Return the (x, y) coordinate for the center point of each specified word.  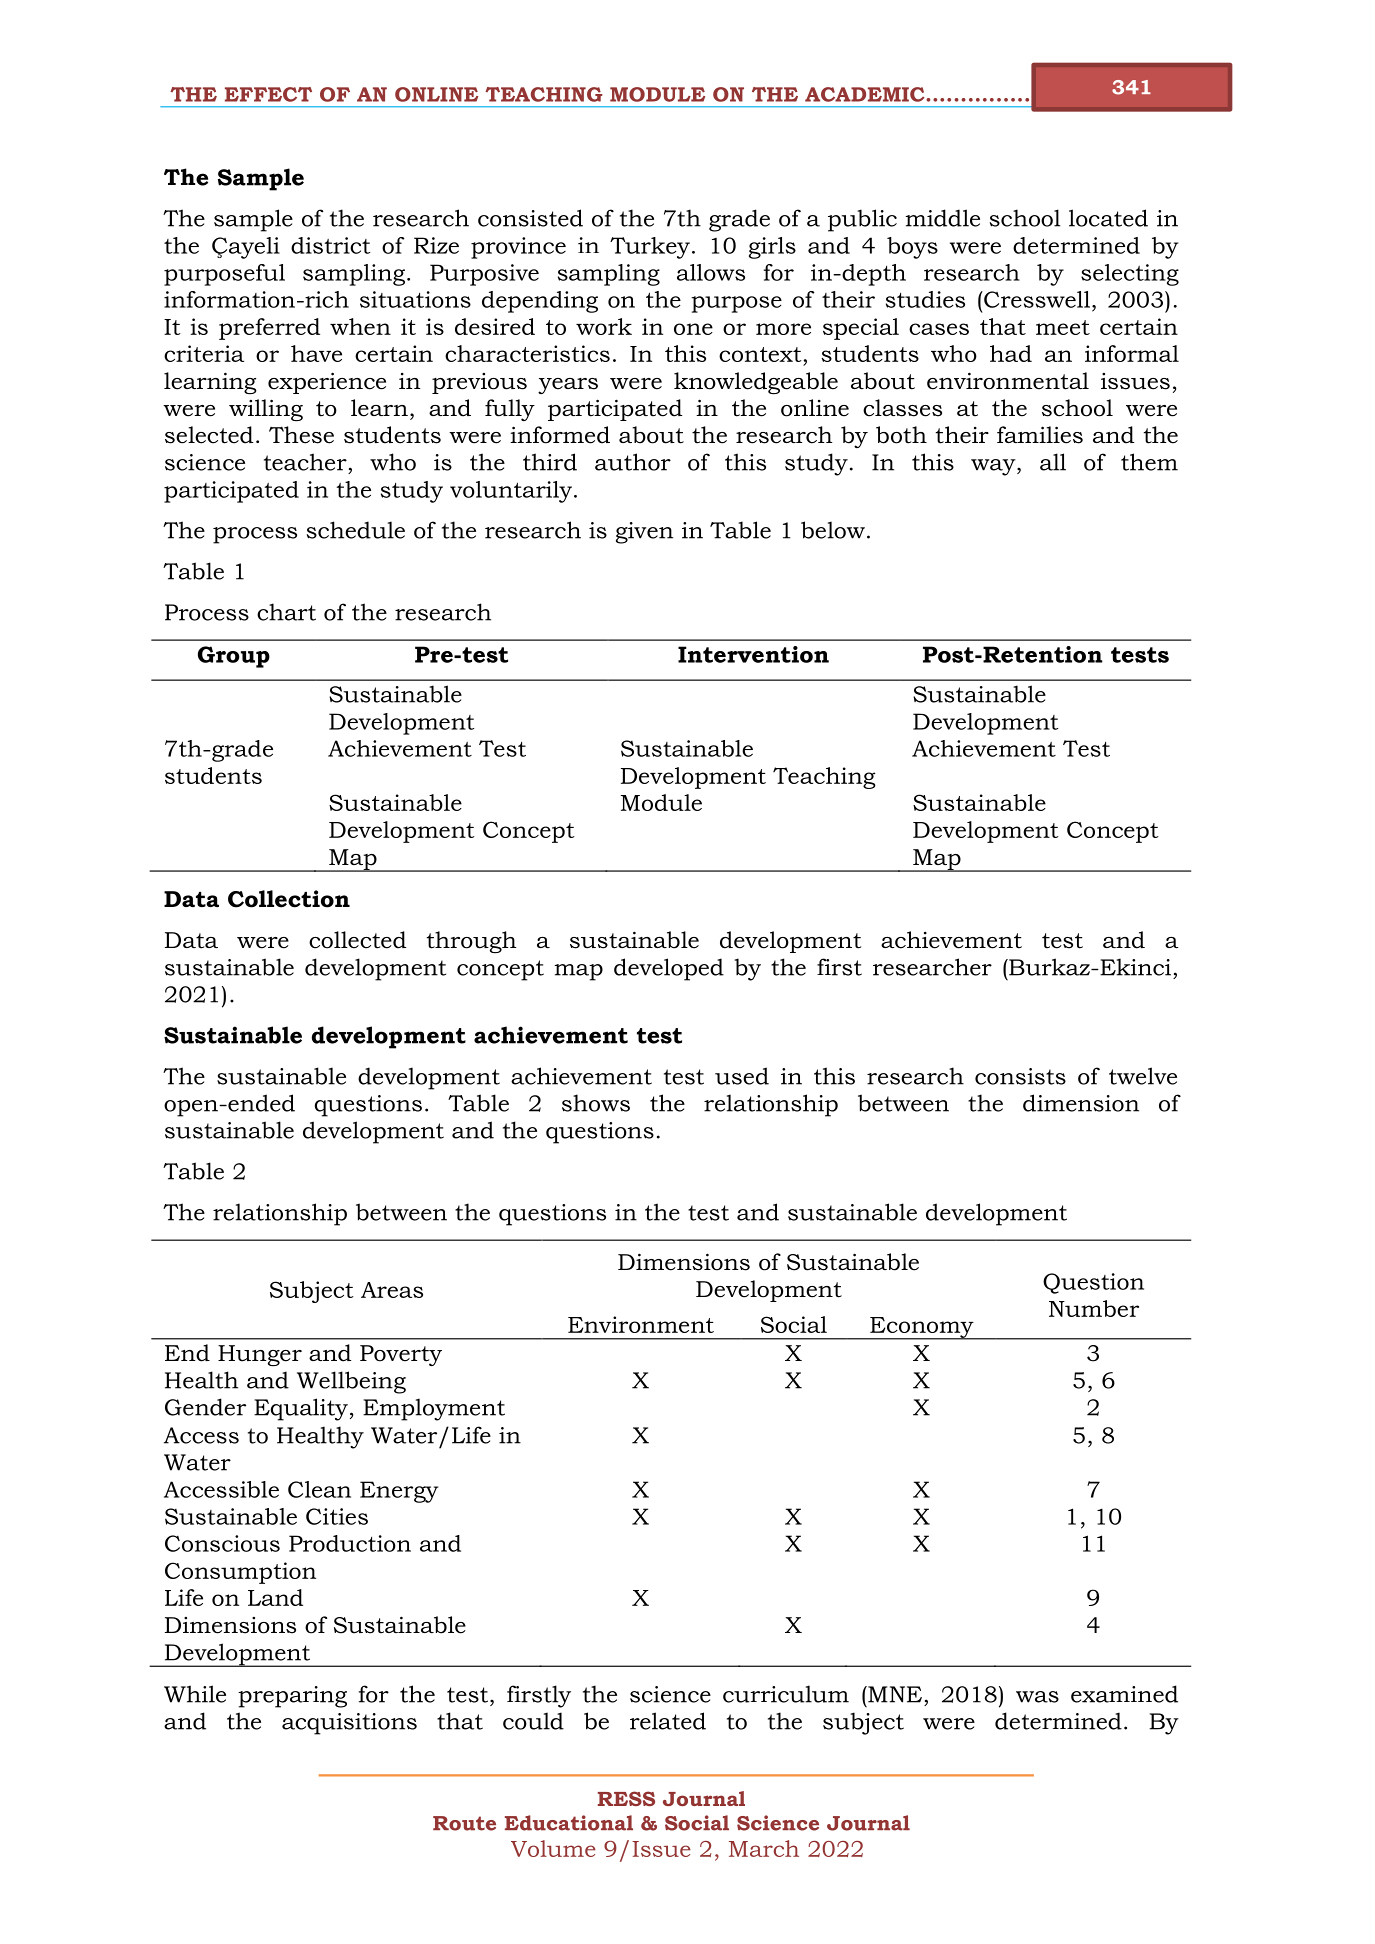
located (1108, 218)
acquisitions (349, 1724)
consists (1020, 1076)
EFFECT (268, 94)
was (1037, 1697)
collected (357, 940)
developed (669, 969)
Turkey (650, 248)
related (668, 1721)
